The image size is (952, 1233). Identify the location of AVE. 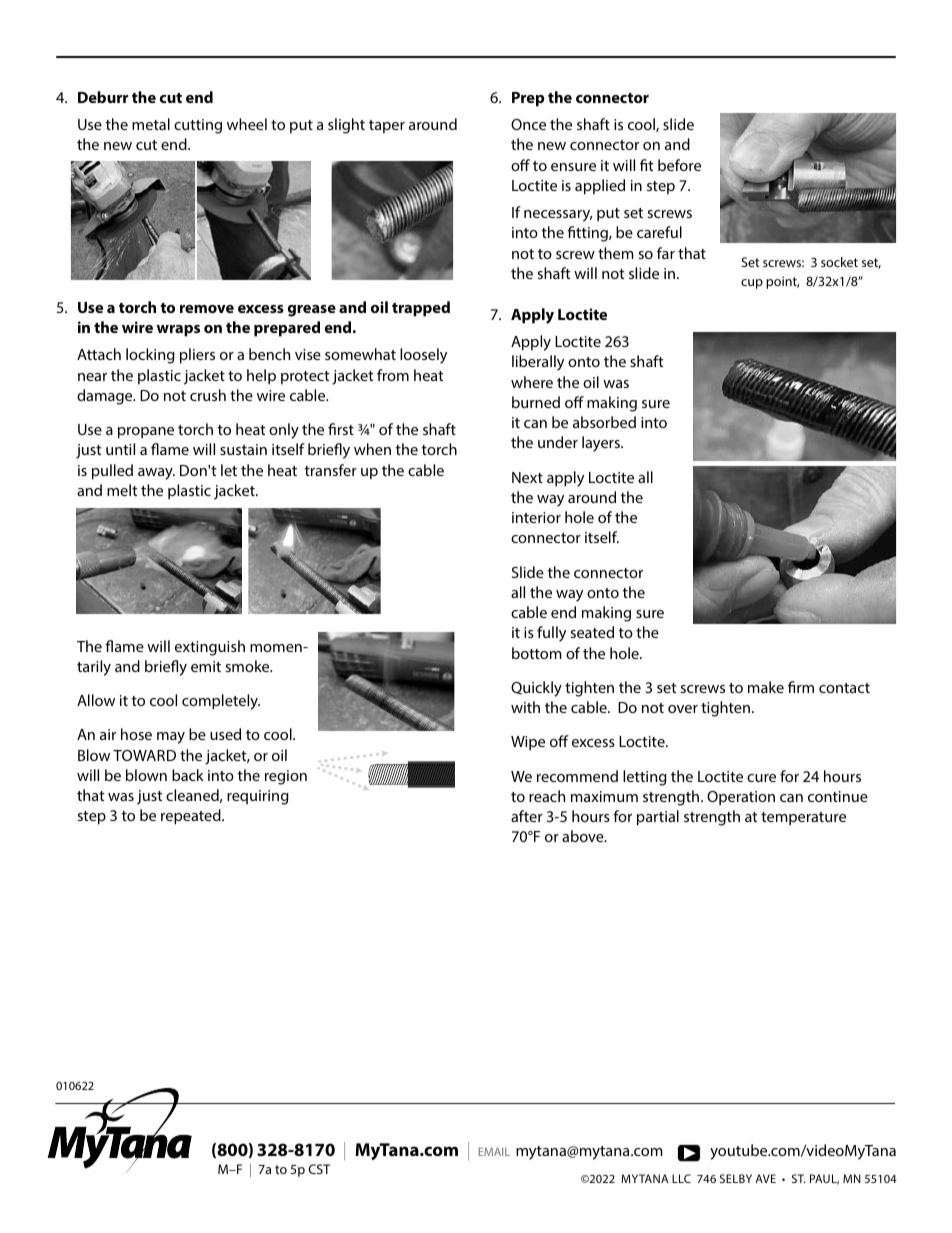
(765, 1178).
